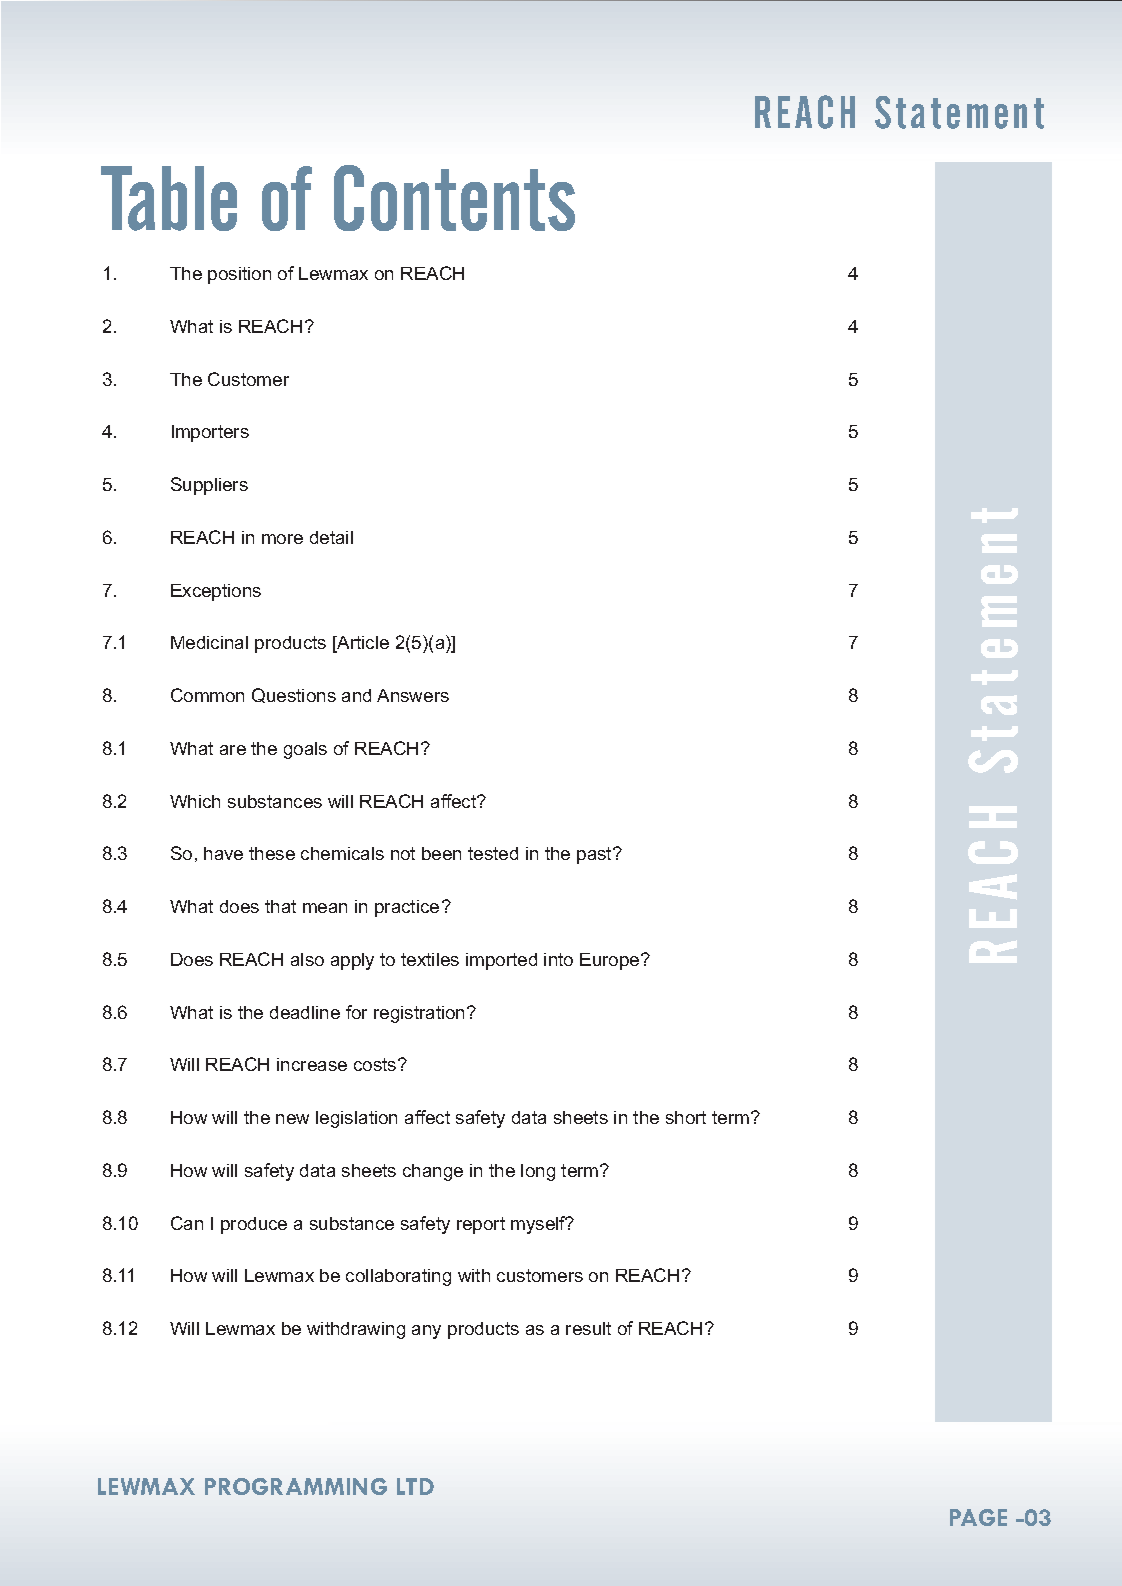 This document has width=1122, height=1586. I want to click on new, so click(292, 1119).
